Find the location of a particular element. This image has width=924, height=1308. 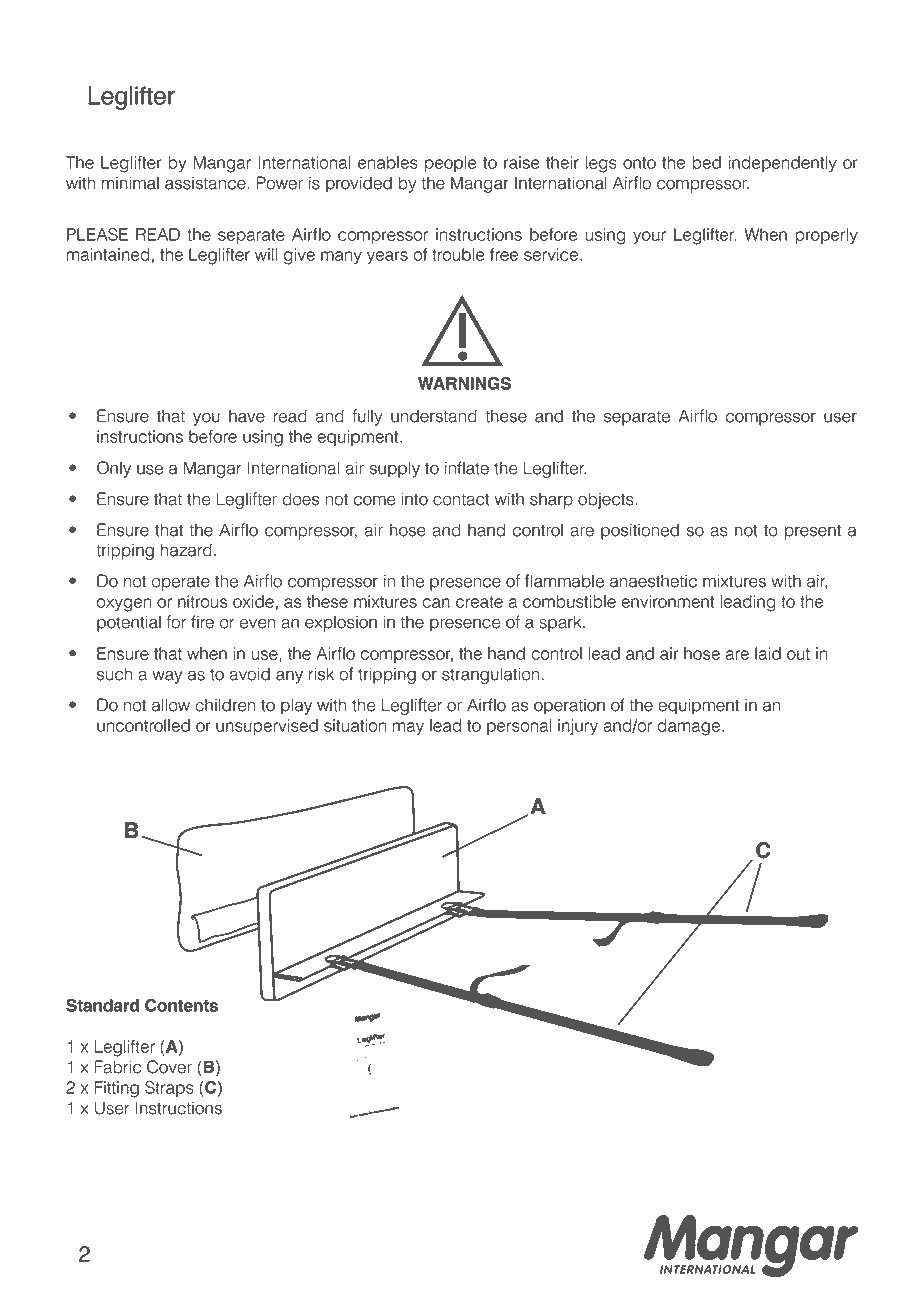

laid is located at coordinates (768, 653).
